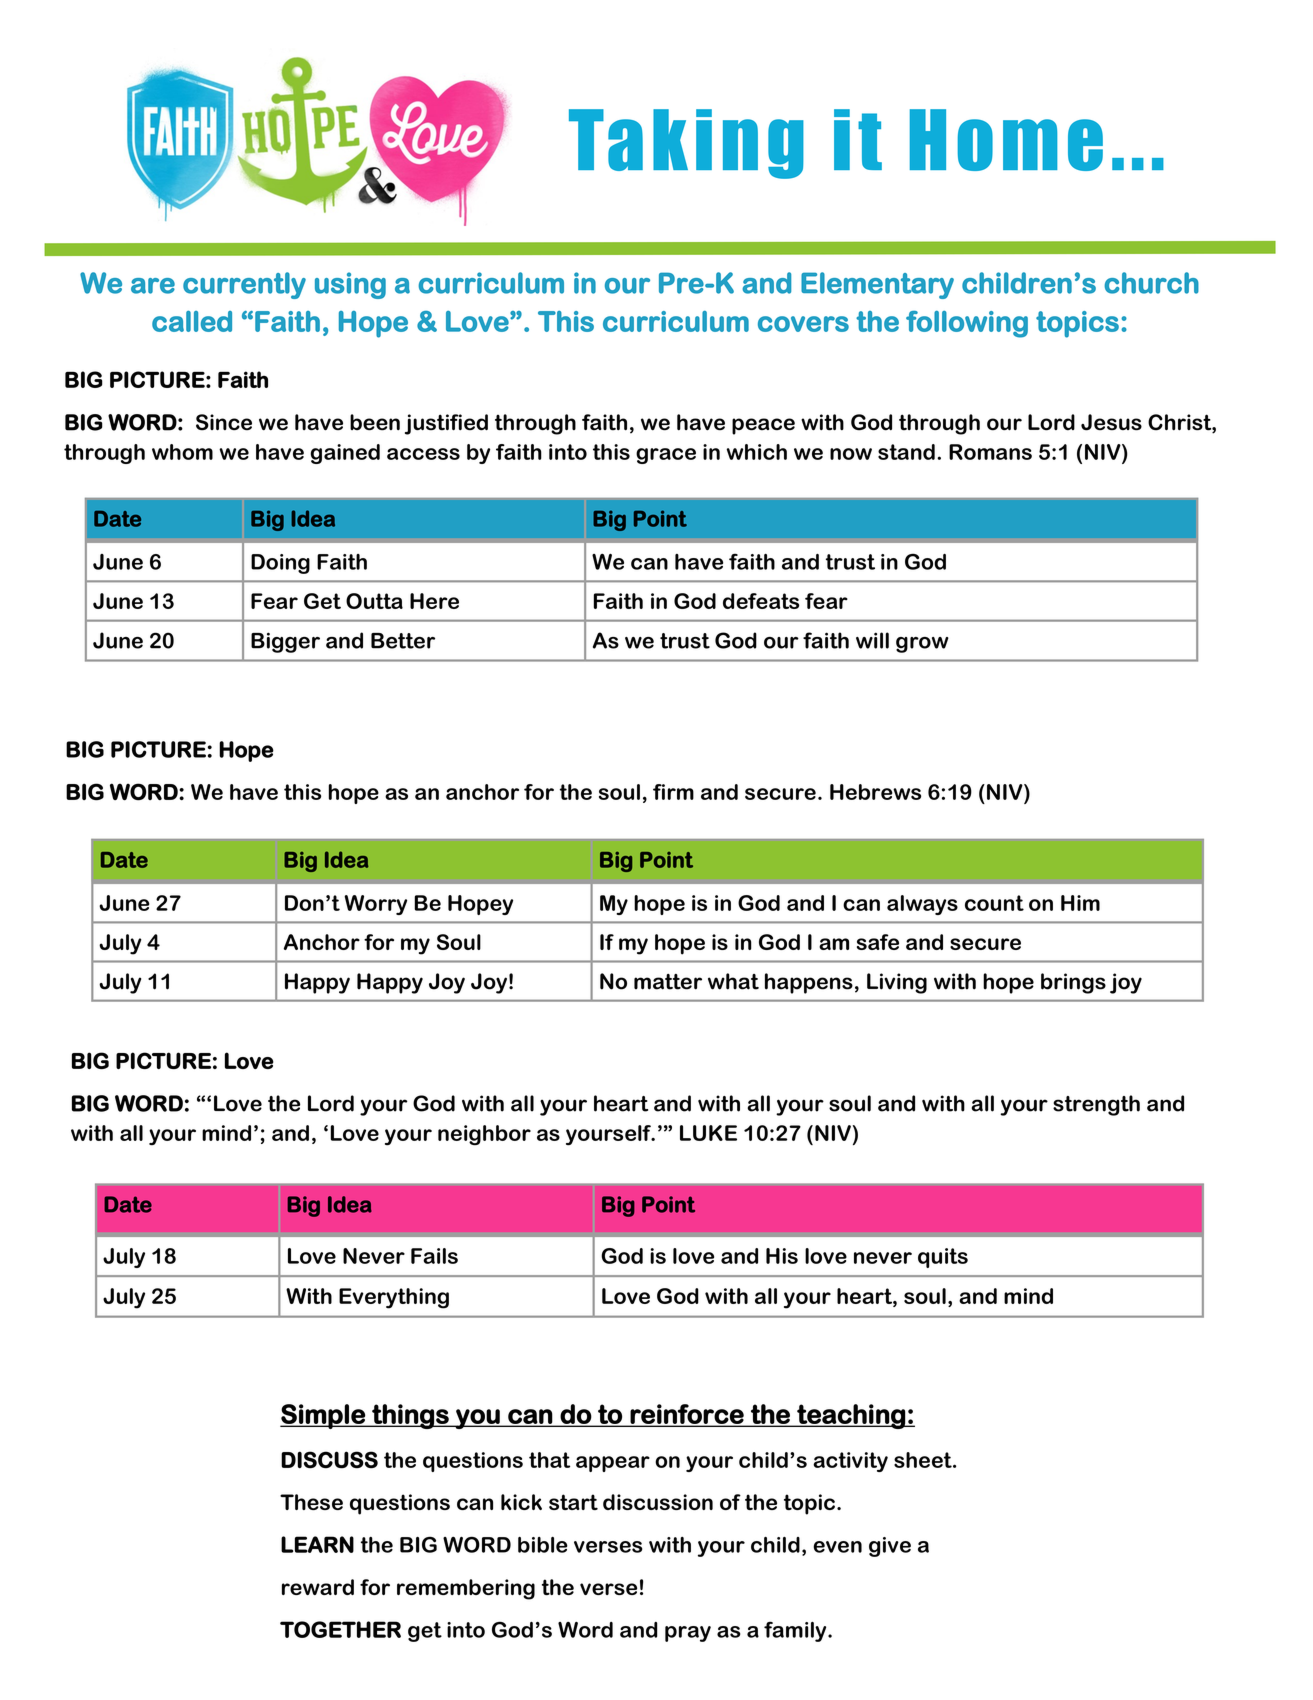 The image size is (1313, 1700). Describe the element at coordinates (708, 1133) in the screenshot. I see `LUKE` at that location.
